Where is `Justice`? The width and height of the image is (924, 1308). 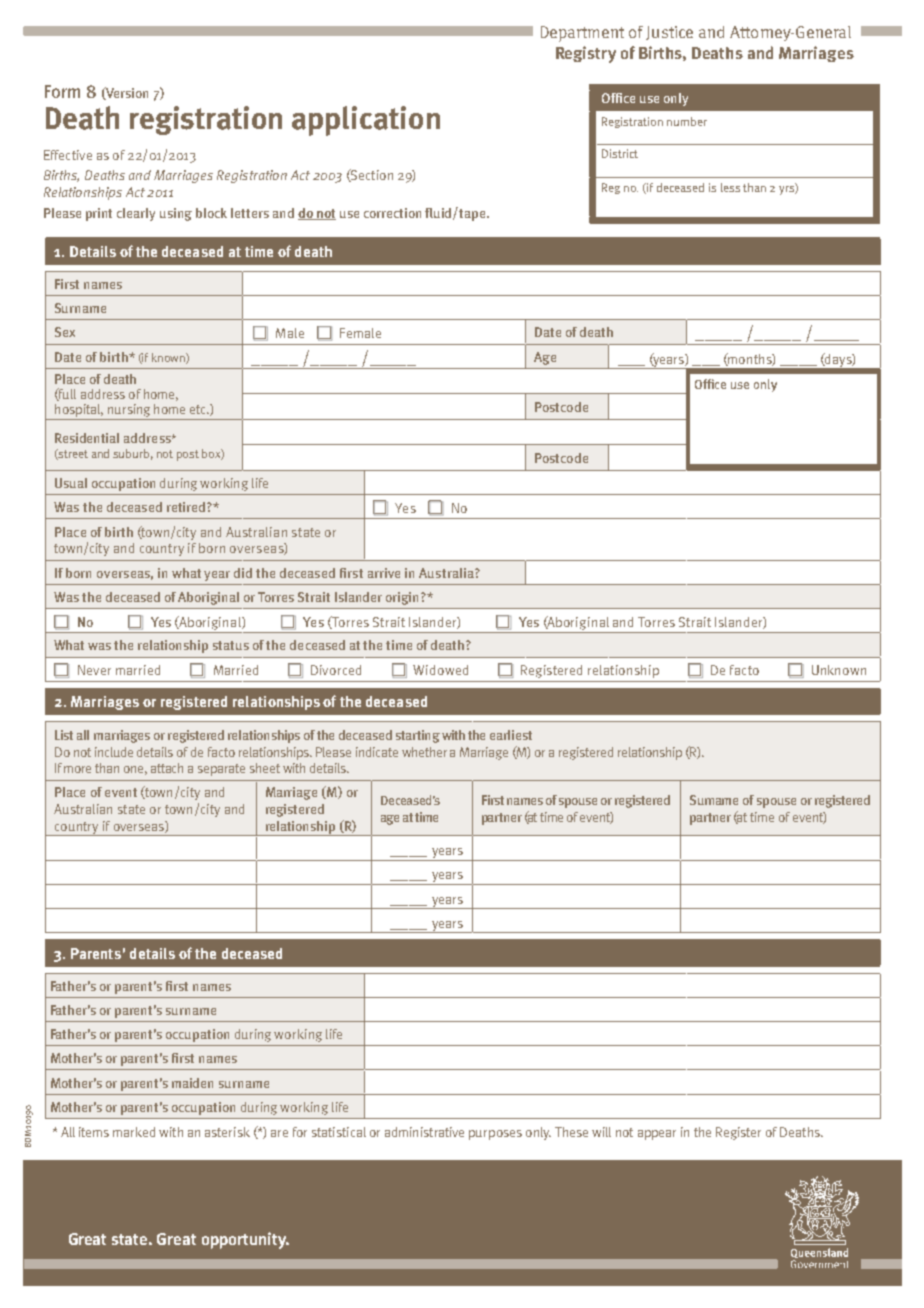 Justice is located at coordinates (669, 33).
